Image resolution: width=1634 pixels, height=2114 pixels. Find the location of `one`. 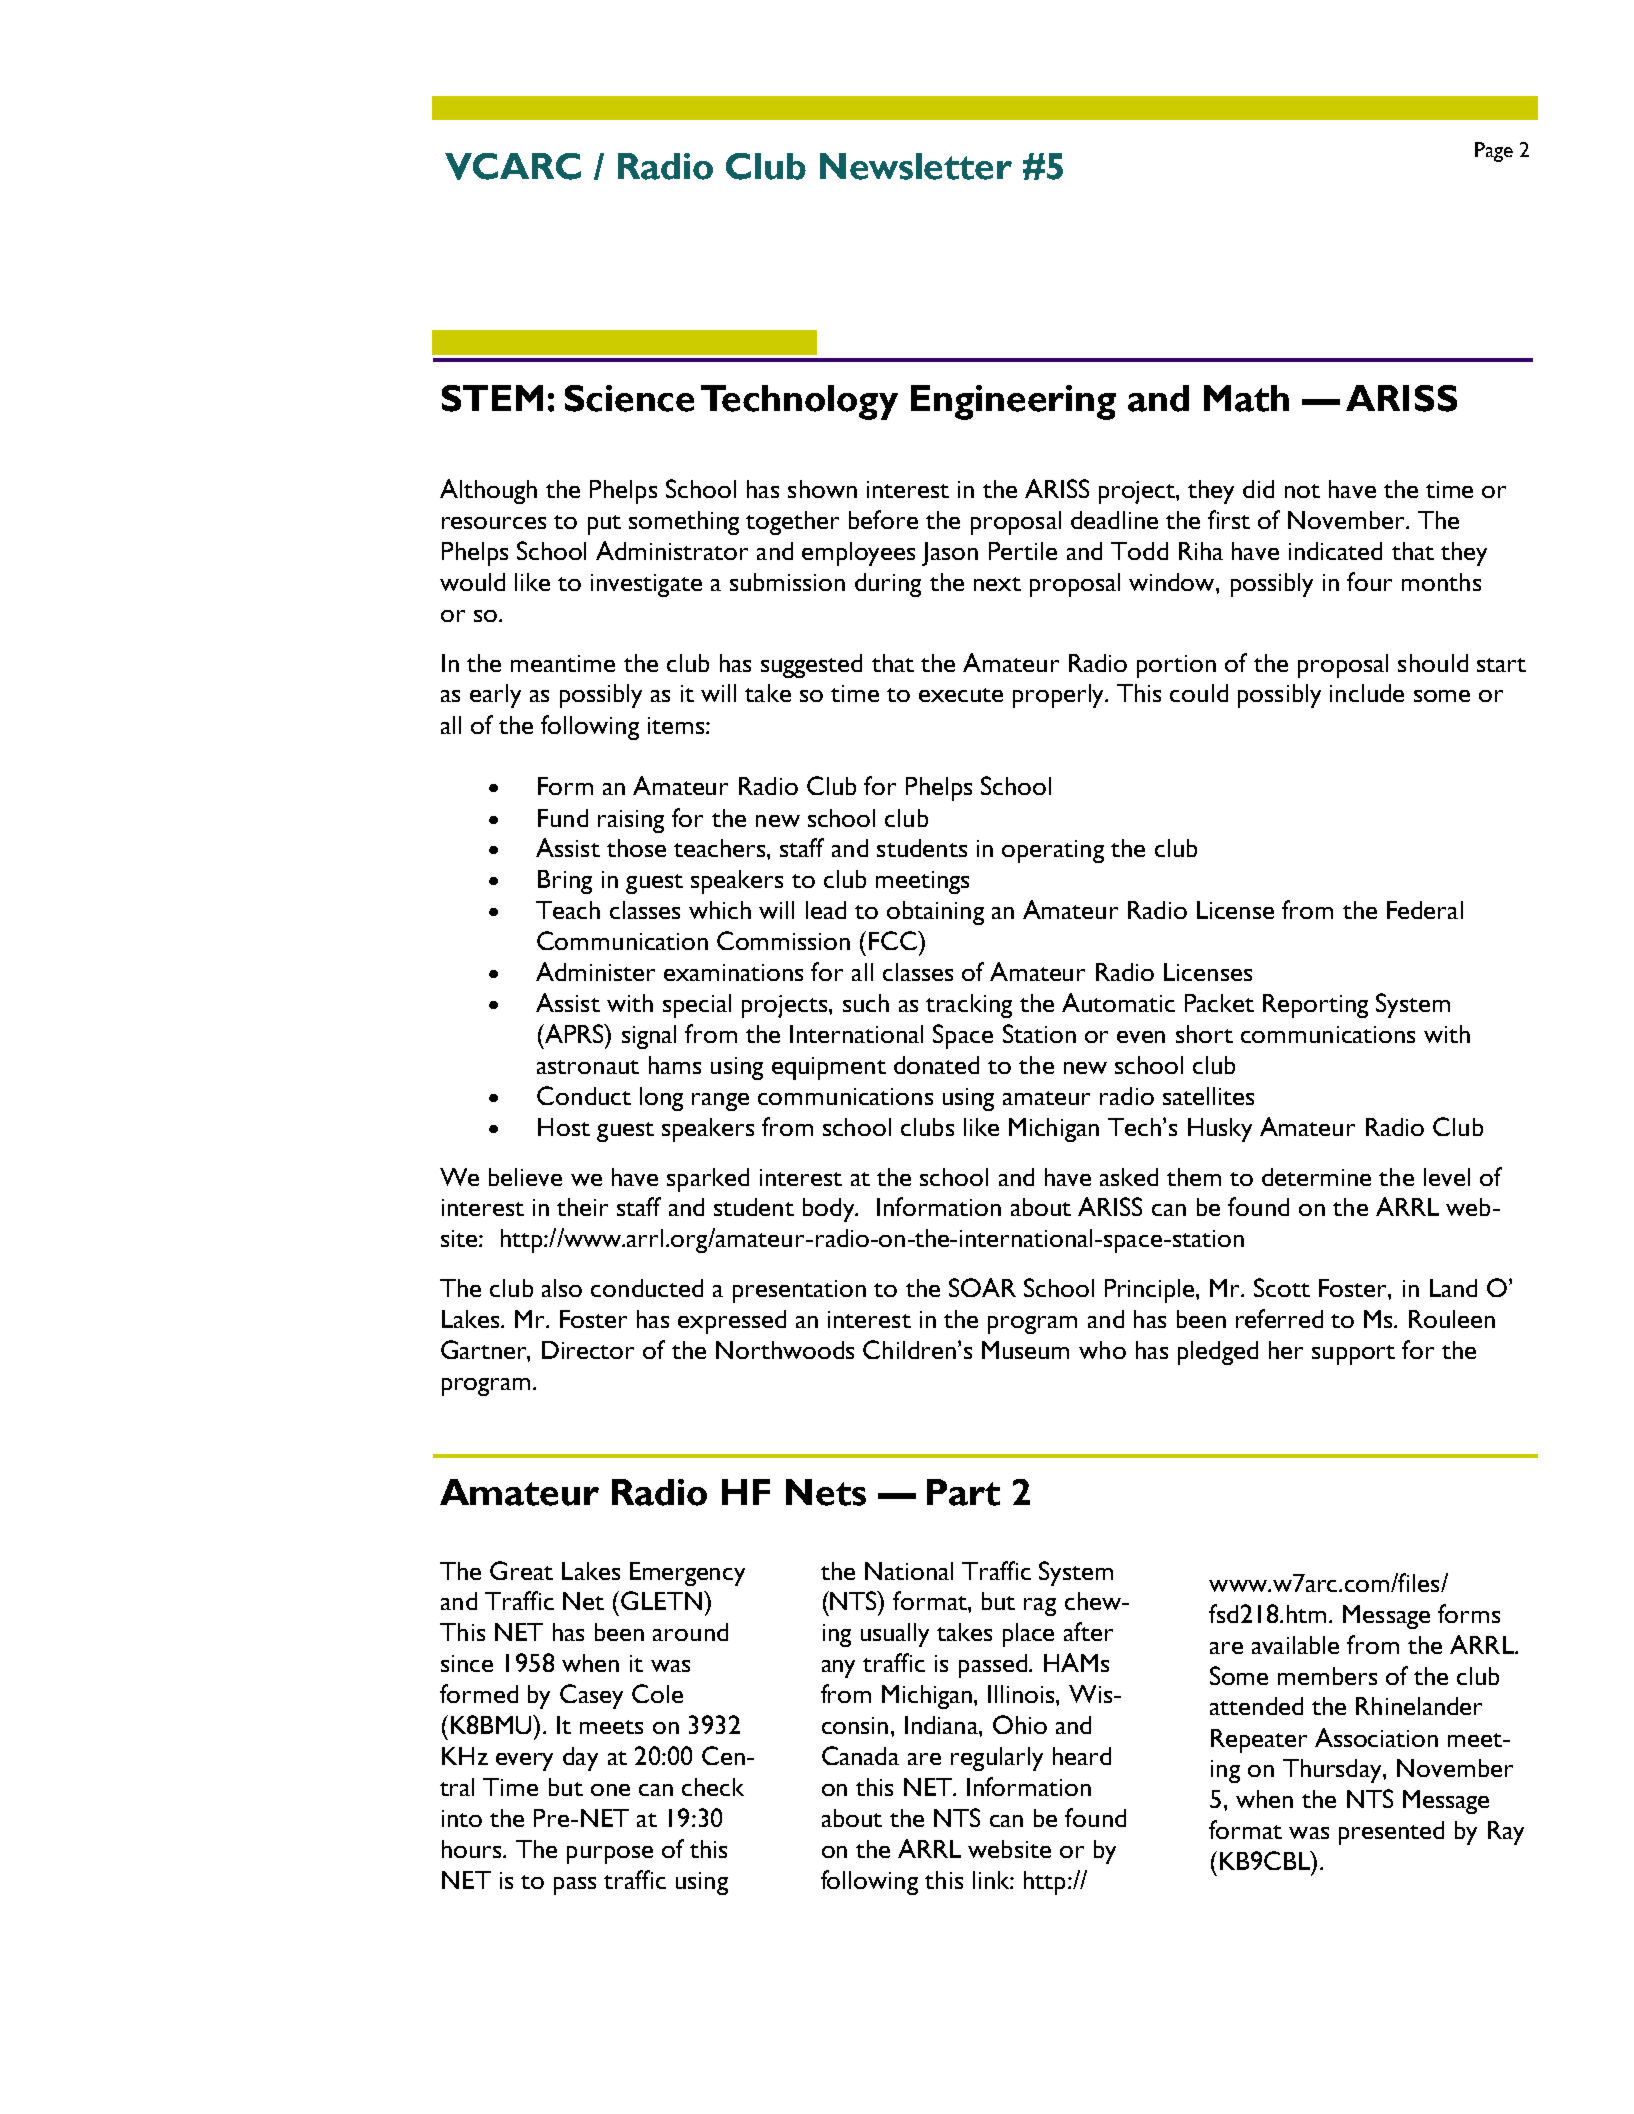

one is located at coordinates (610, 1790).
